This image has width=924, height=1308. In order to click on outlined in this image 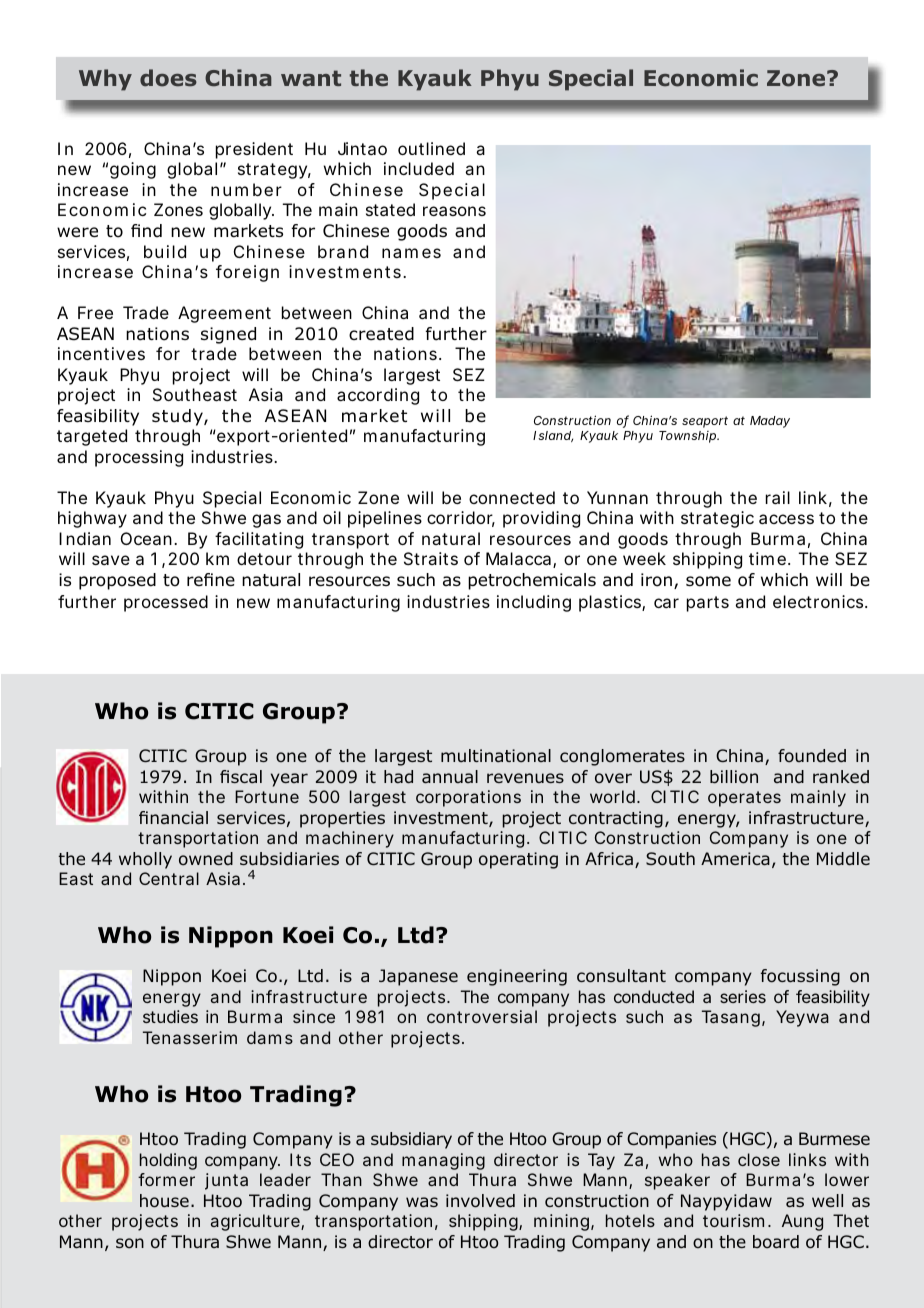, I will do `click(431, 148)`.
